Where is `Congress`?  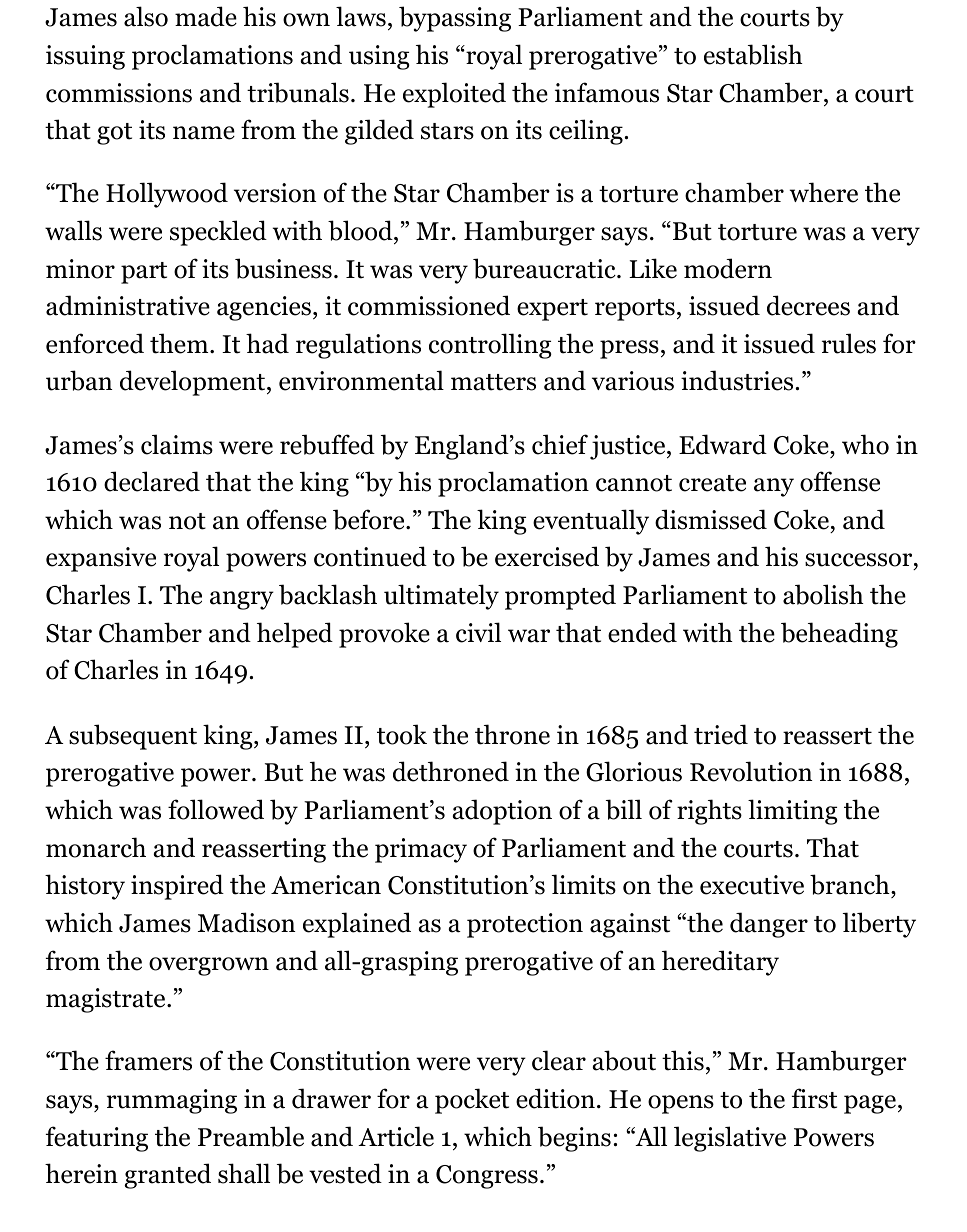 Congress is located at coordinates (487, 1177).
